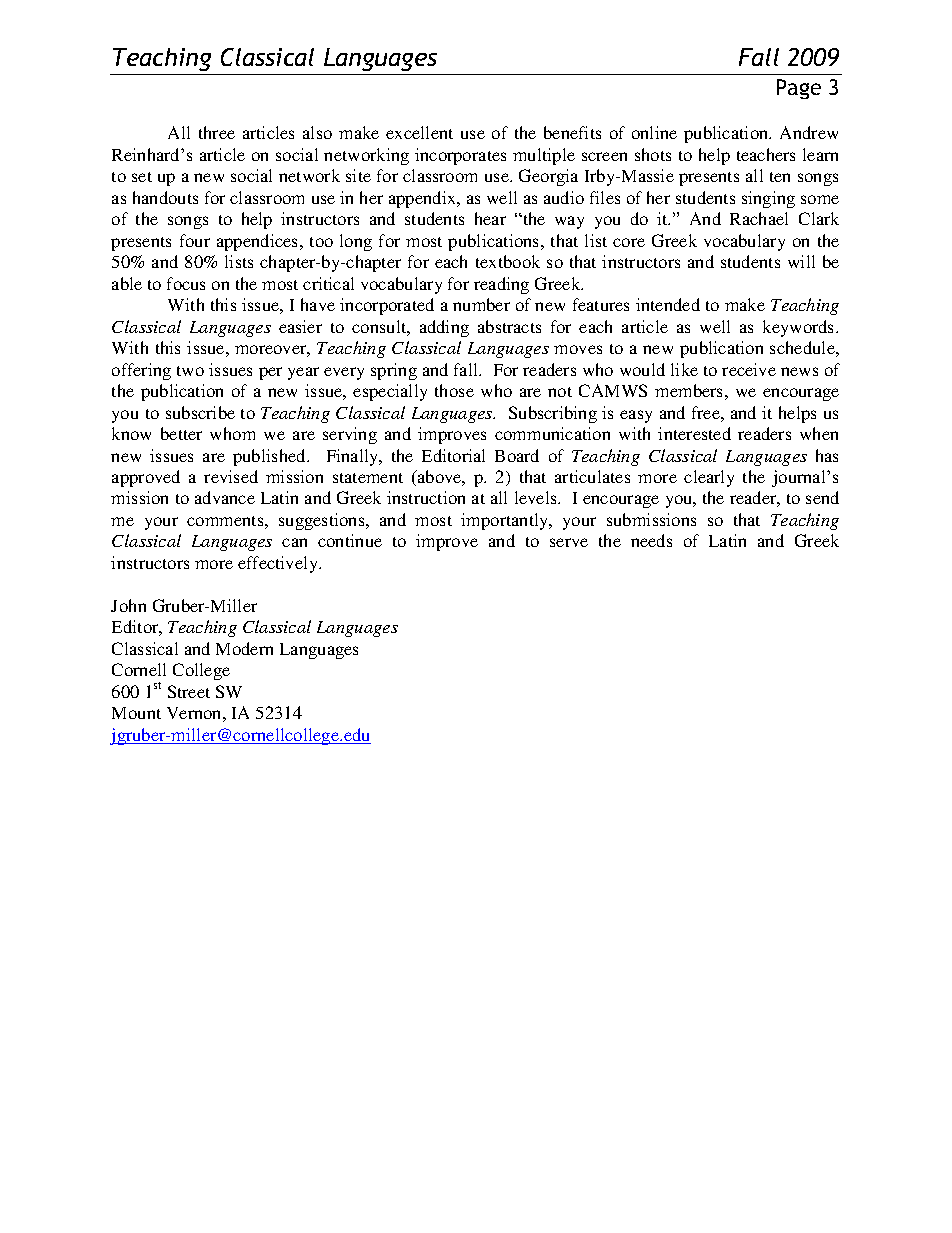 This image has width=952, height=1233. Describe the element at coordinates (799, 89) in the image. I see `Page` at that location.
